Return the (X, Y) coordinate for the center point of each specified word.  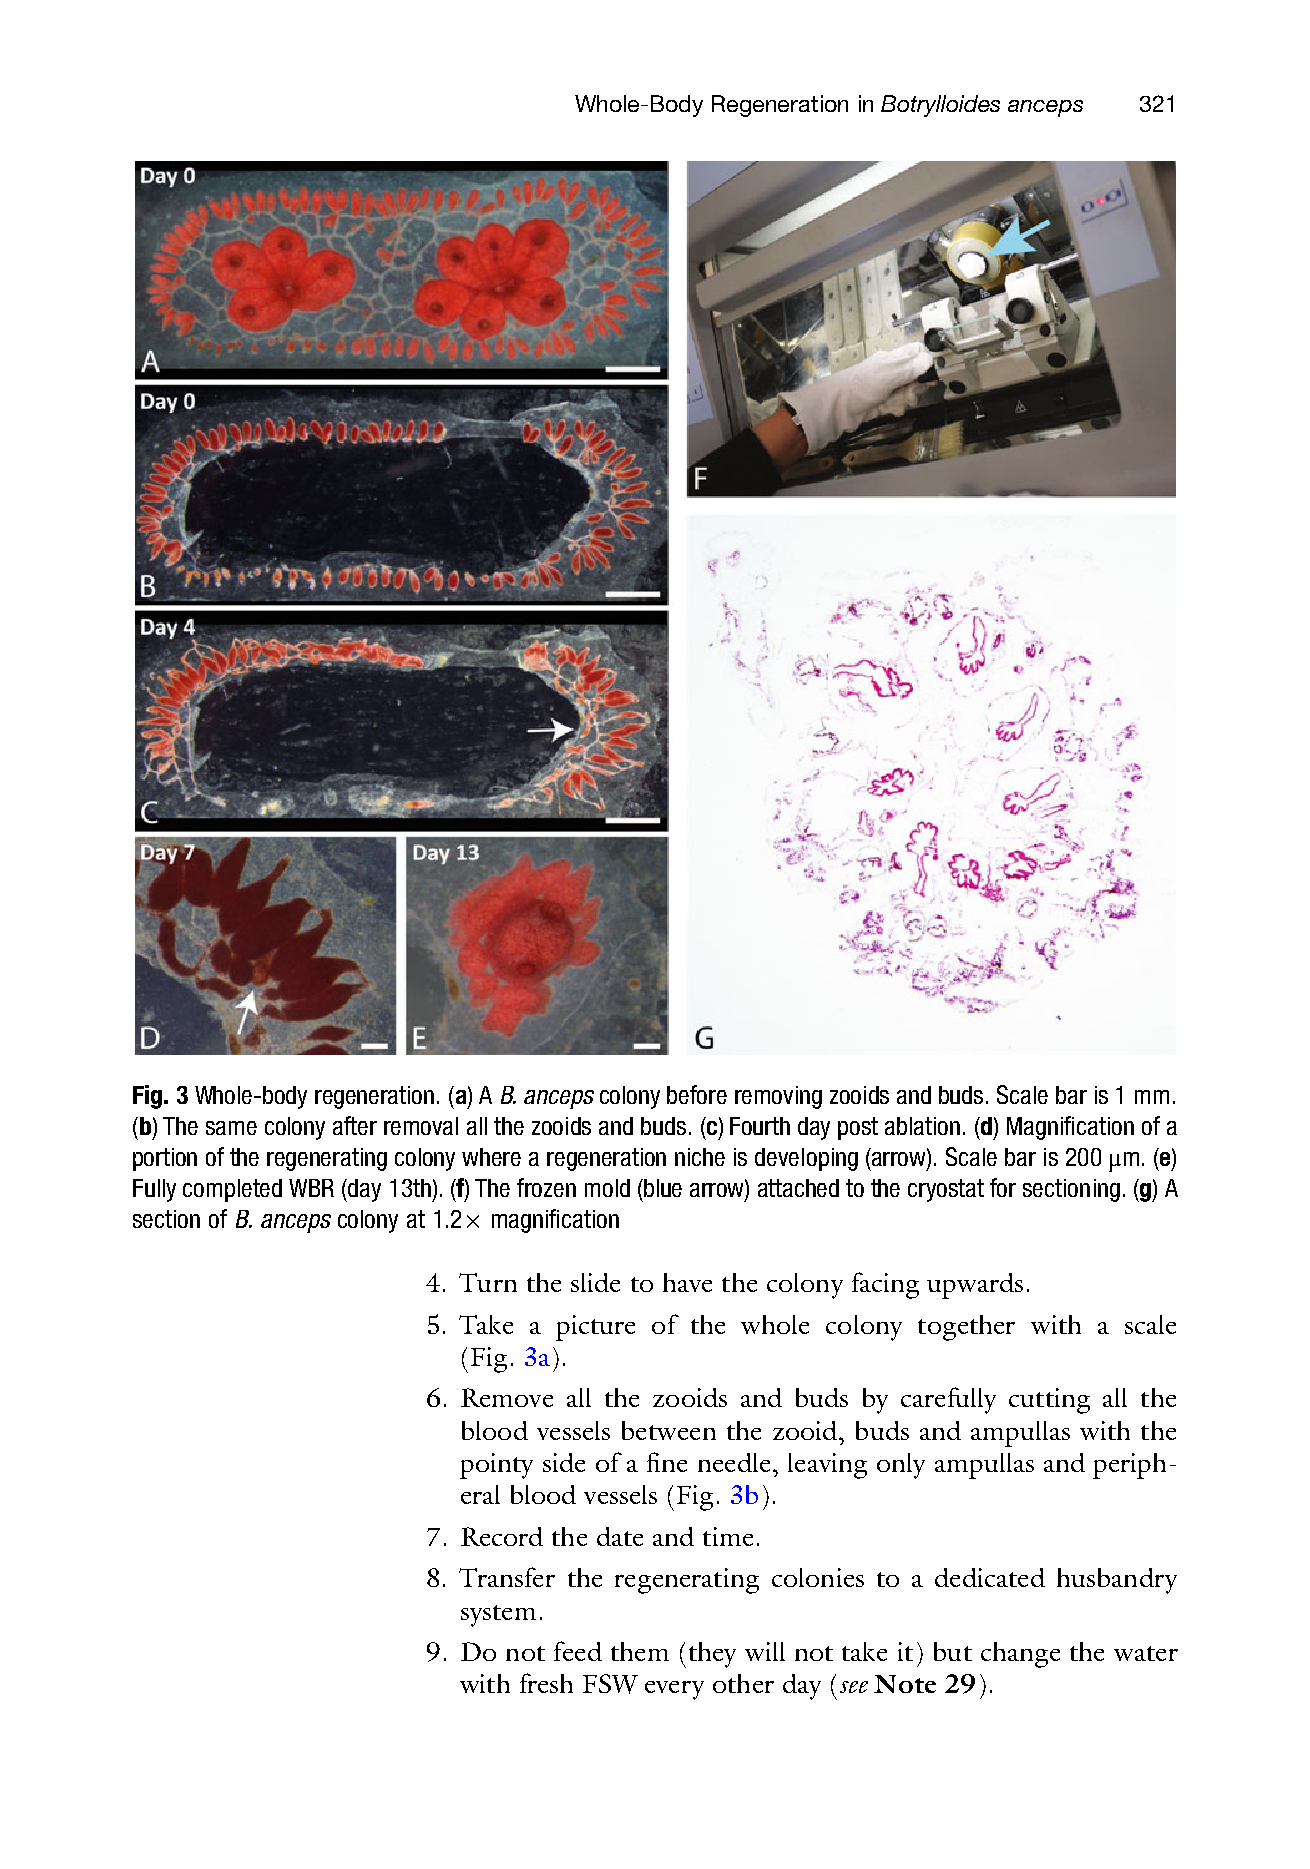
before (697, 1094)
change (1020, 1655)
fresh (546, 1683)
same (231, 1128)
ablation (922, 1126)
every (674, 1690)
